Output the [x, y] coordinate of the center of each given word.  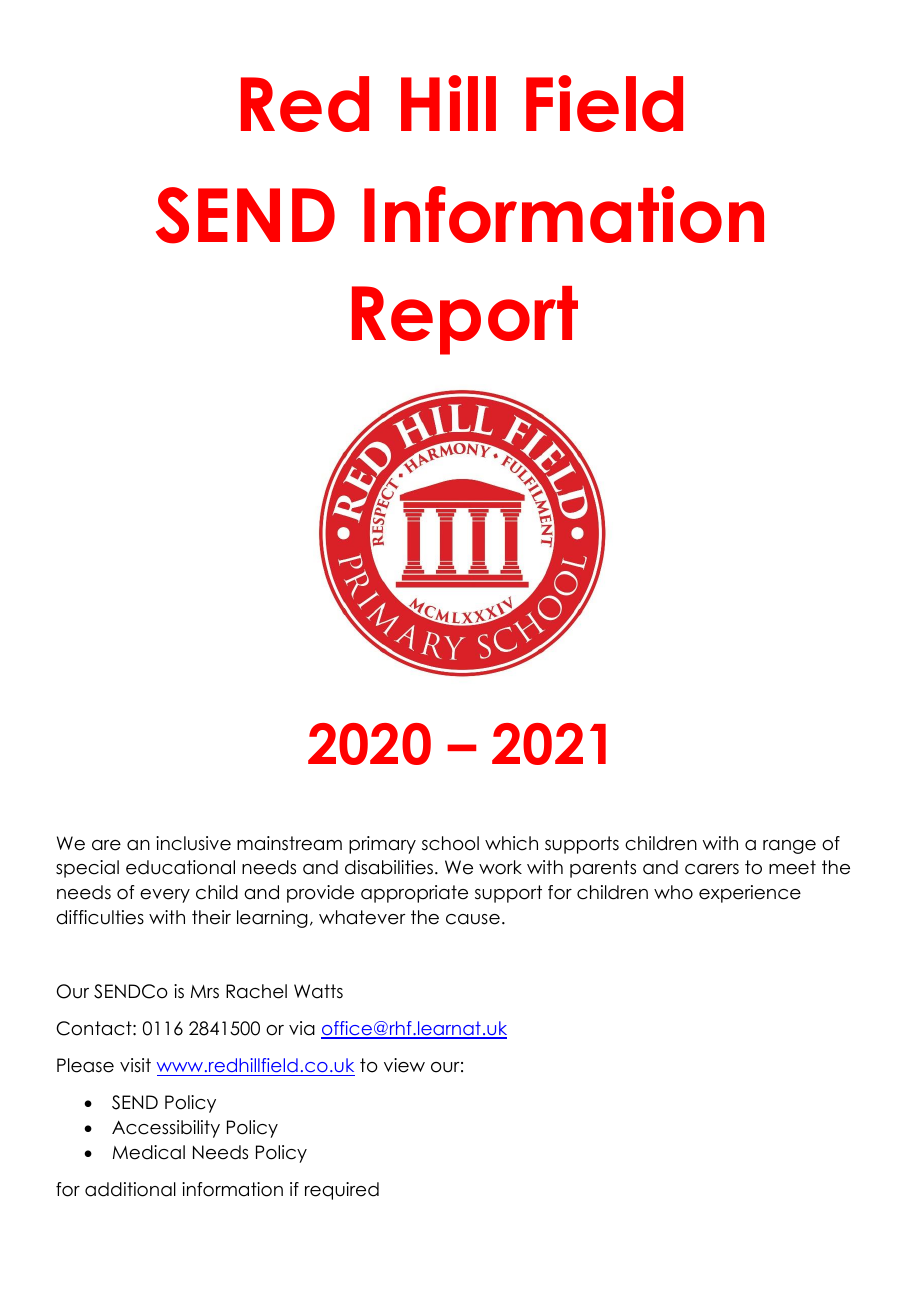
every [165, 896]
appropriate [414, 894]
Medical [149, 1152]
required [342, 1191]
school [450, 843]
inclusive [193, 843]
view [404, 1065]
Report [465, 320]
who [673, 892]
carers [712, 869]
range [789, 847]
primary [382, 845]
